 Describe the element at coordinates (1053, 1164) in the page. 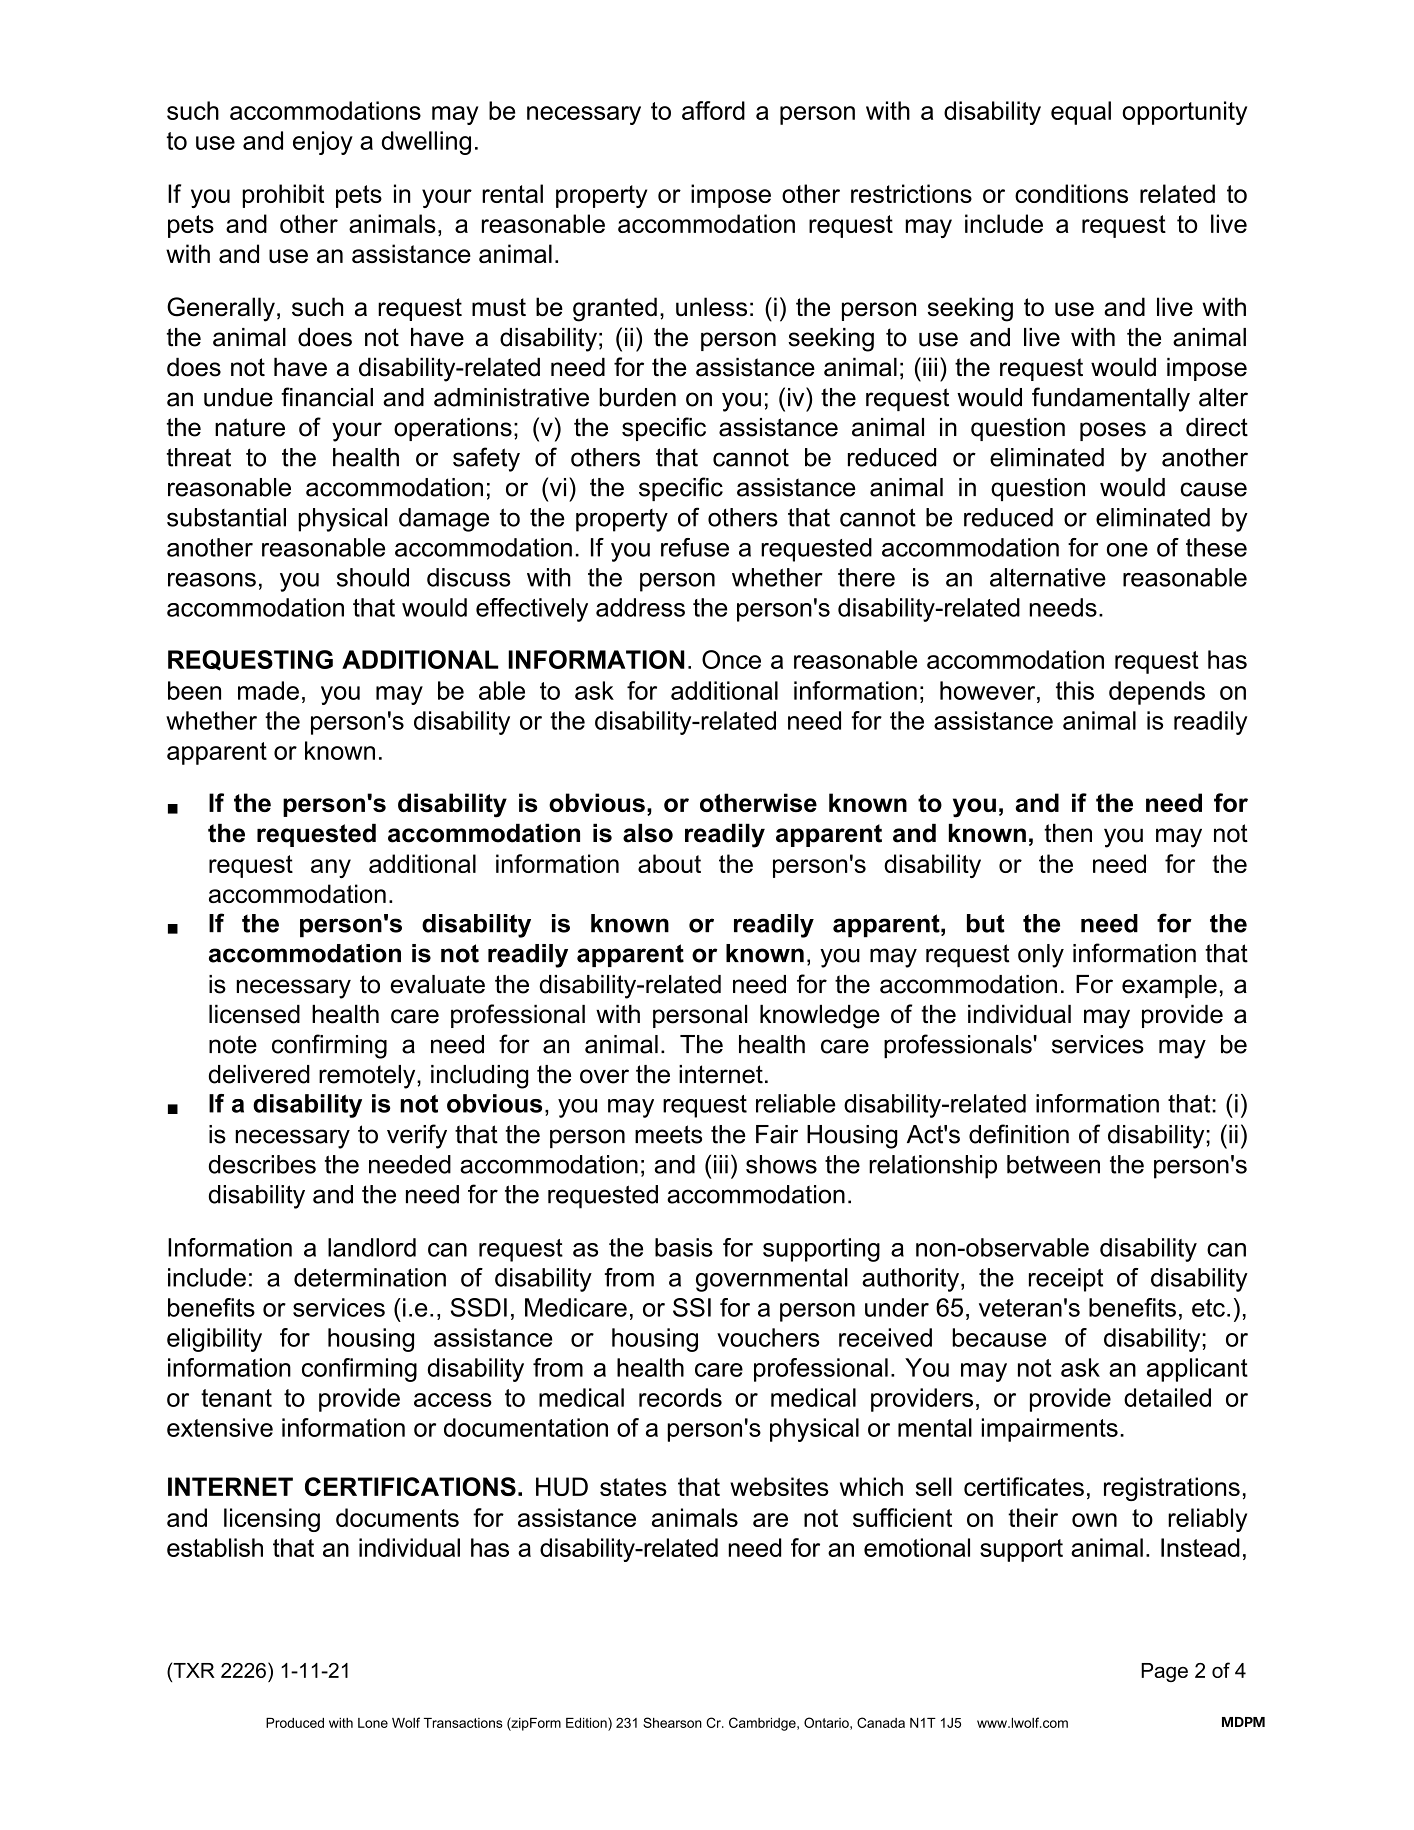

I see `between` at that location.
